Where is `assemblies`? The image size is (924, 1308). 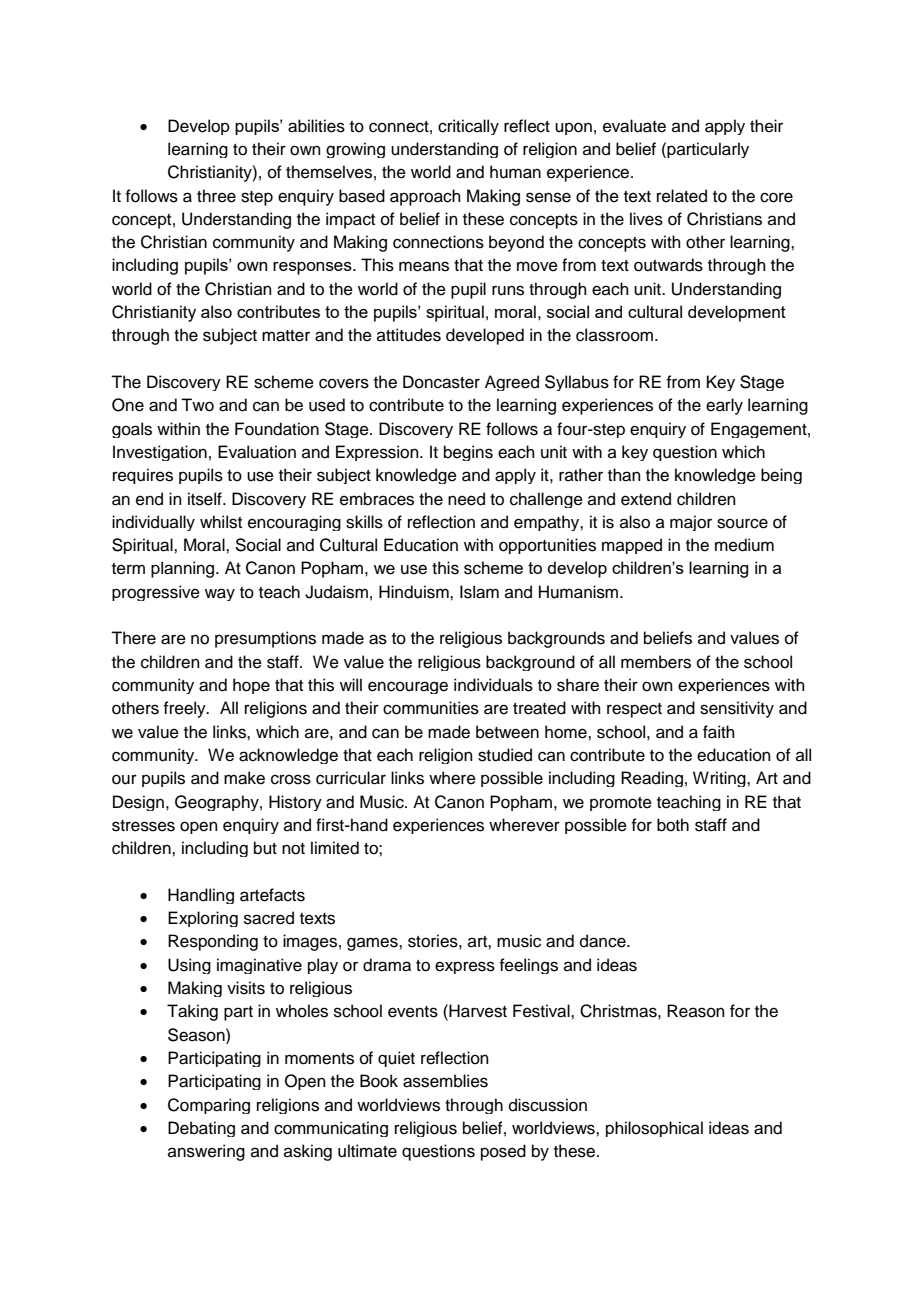
assemblies is located at coordinates (445, 1081).
